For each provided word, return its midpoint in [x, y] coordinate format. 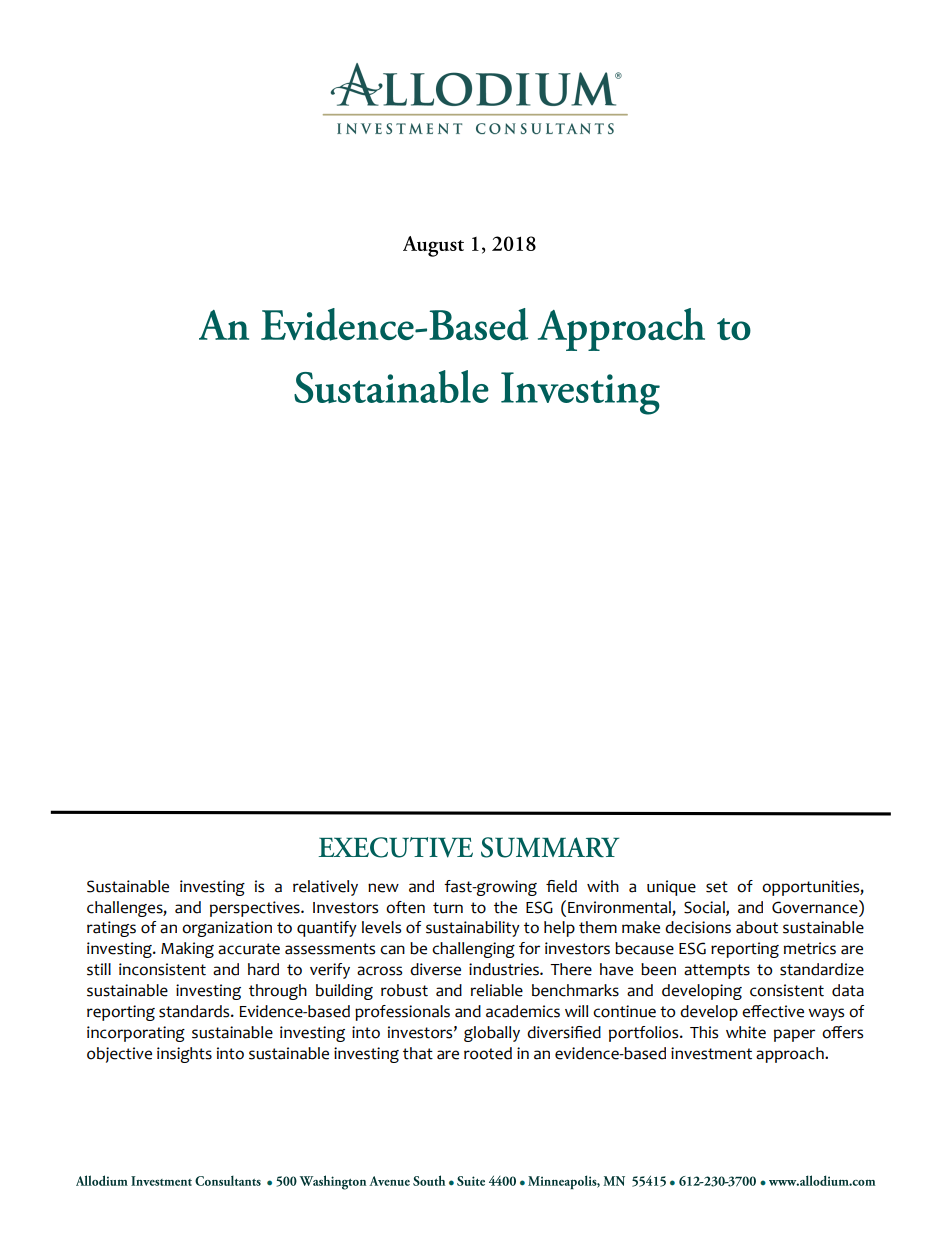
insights [184, 1055]
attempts [717, 971]
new [383, 888]
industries [505, 969]
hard [263, 969]
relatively [325, 888]
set [717, 887]
